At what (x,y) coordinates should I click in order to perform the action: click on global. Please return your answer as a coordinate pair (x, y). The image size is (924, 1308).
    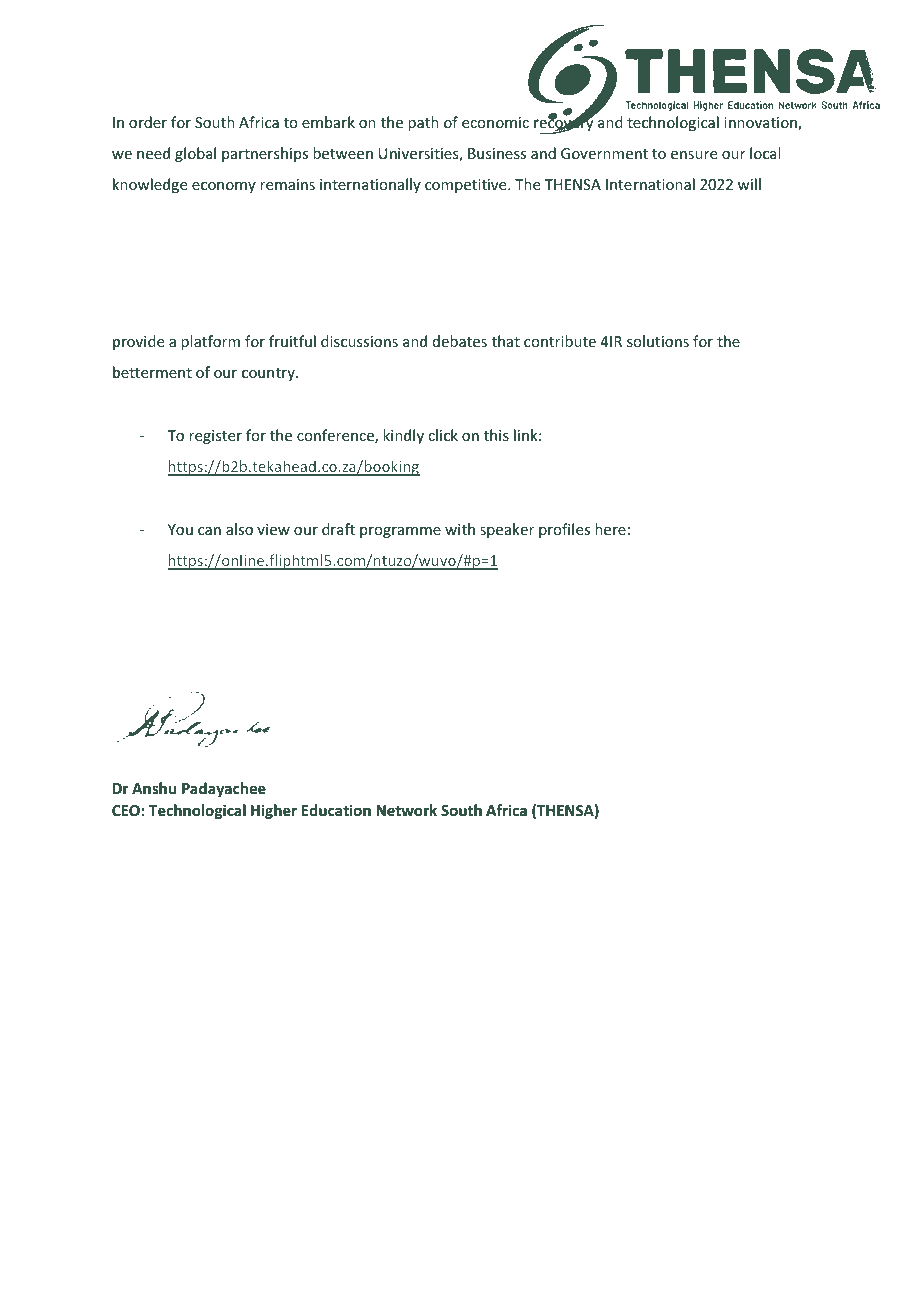
    Looking at the image, I should click on (195, 154).
